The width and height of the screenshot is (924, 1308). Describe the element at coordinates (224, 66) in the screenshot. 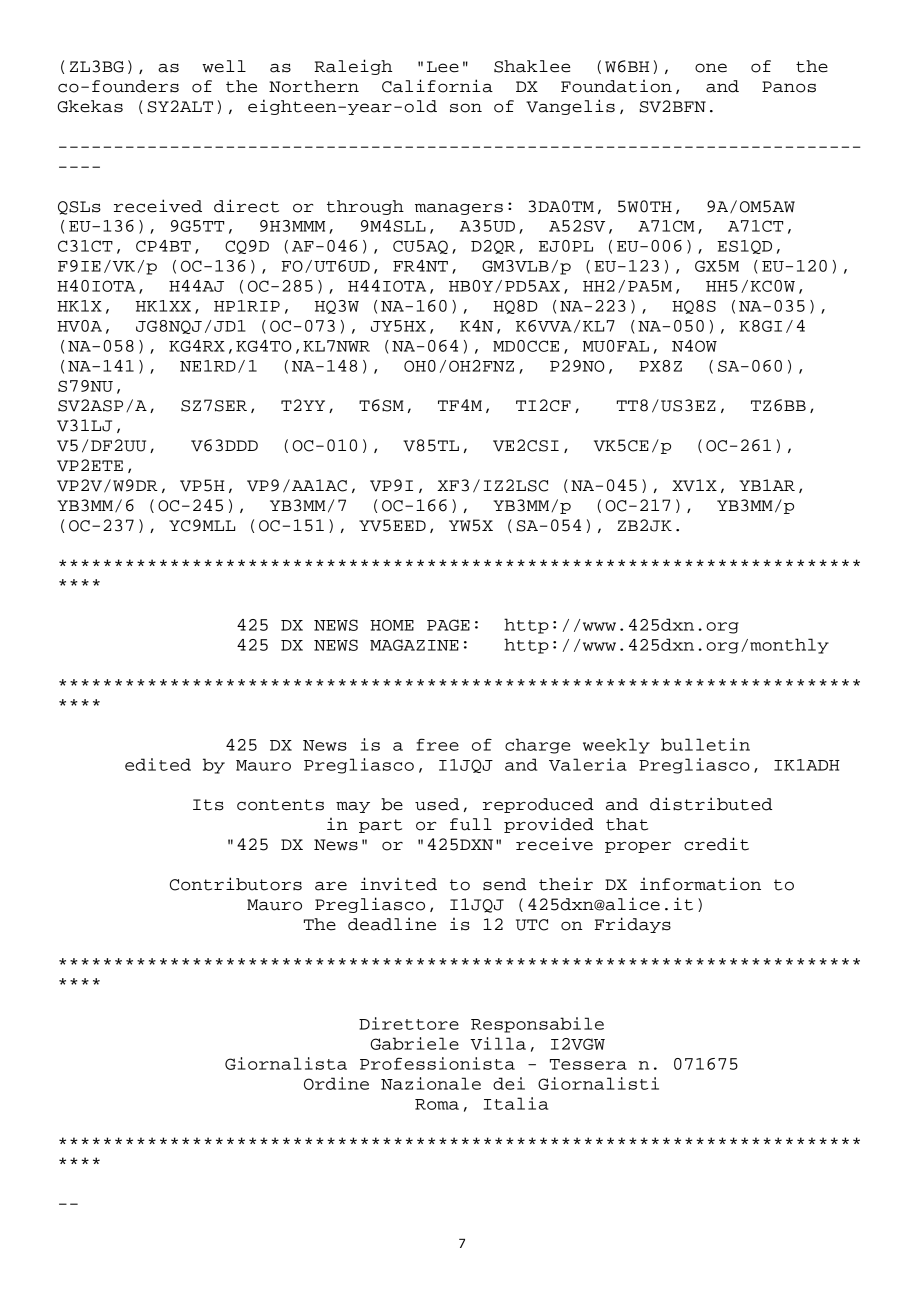

I see `well` at that location.
